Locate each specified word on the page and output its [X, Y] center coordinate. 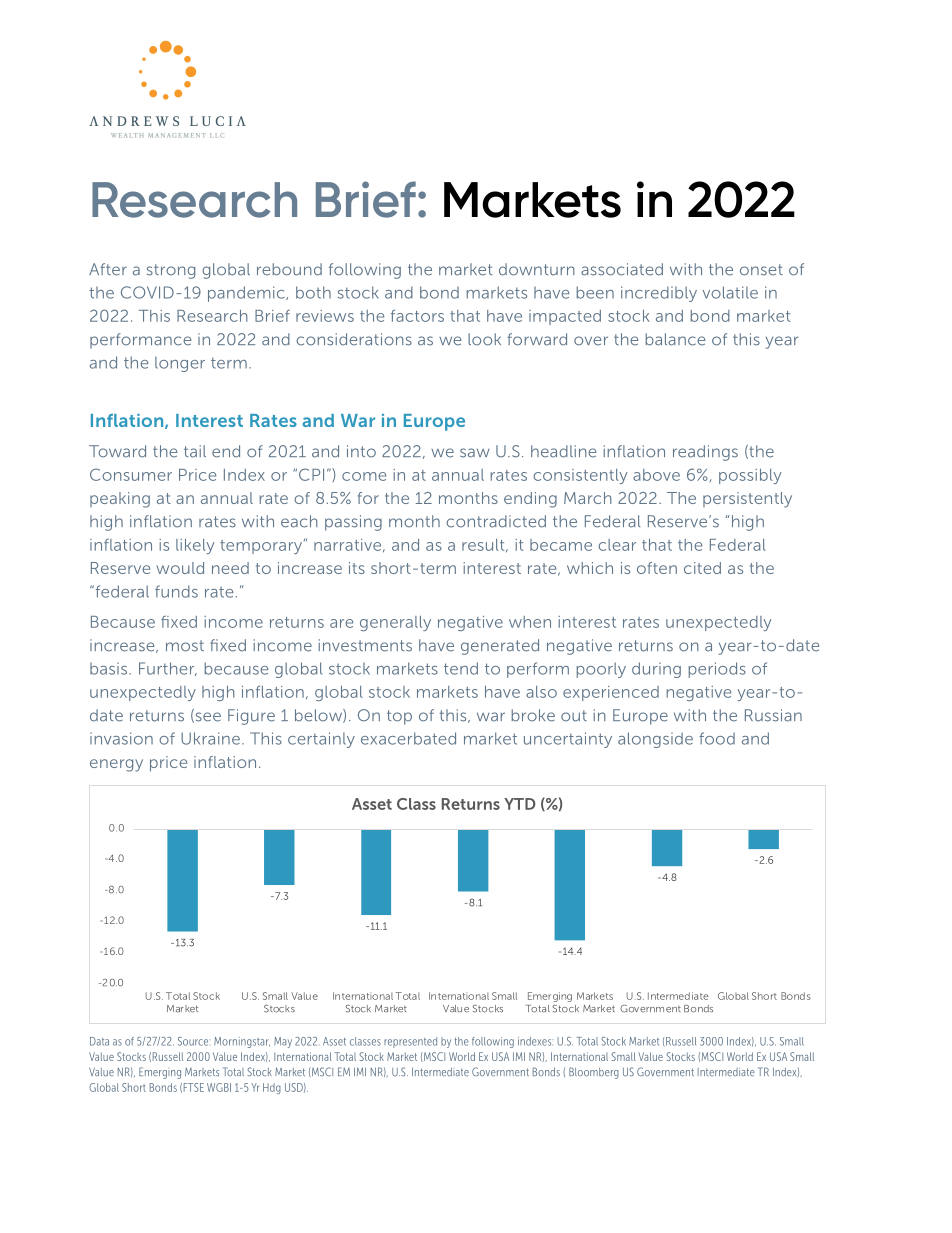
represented [410, 1042]
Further [168, 669]
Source [194, 1041]
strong [171, 271]
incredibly [659, 294]
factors [417, 316]
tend [461, 668]
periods [717, 670]
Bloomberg [594, 1073]
